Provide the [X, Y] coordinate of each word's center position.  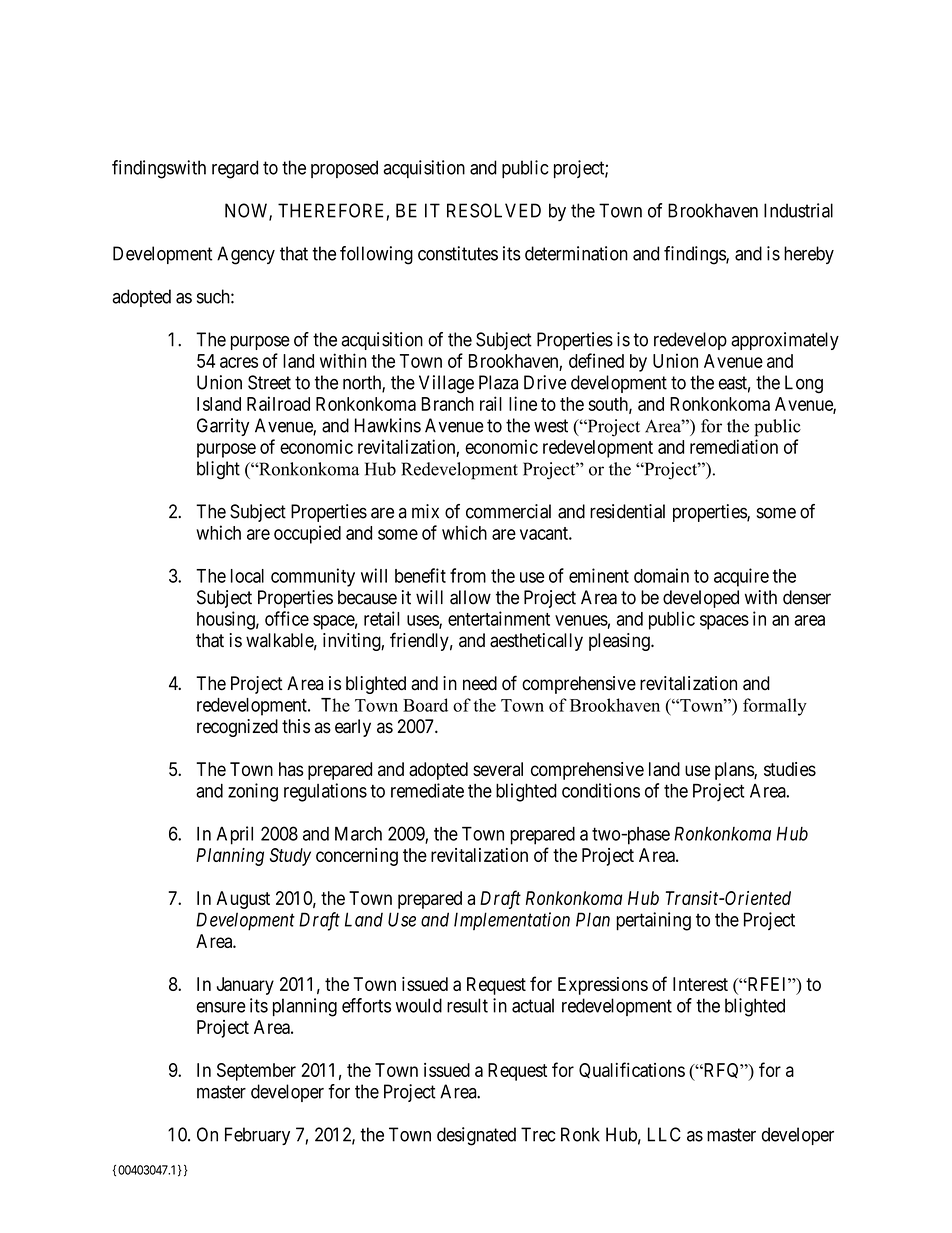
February [257, 1136]
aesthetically [536, 642]
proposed [344, 169]
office [287, 618]
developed [701, 599]
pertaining [653, 921]
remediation [734, 446]
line [523, 403]
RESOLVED [494, 210]
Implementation [512, 921]
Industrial [798, 210]
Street [269, 382]
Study [290, 857]
